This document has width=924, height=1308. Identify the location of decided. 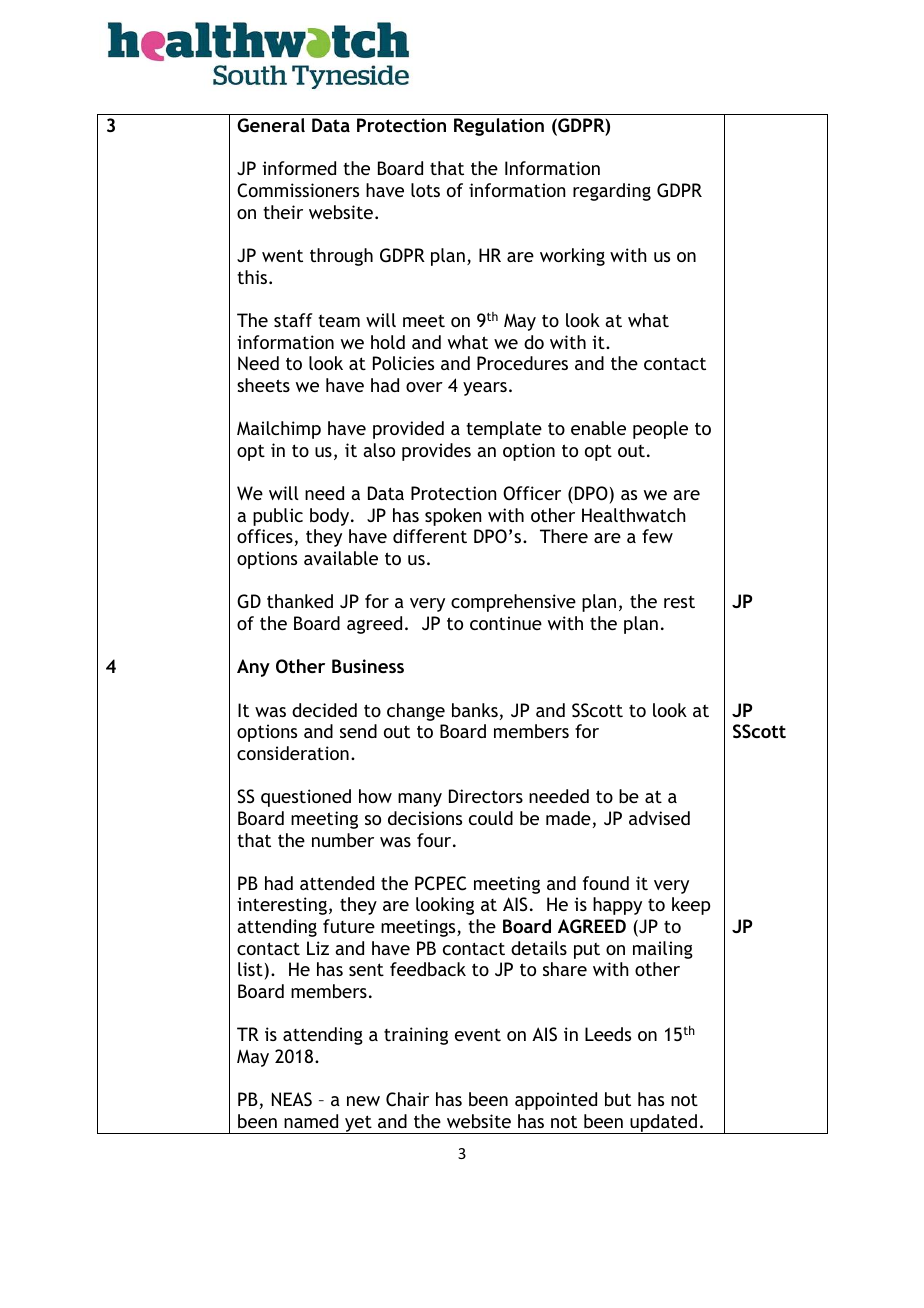
(324, 710).
